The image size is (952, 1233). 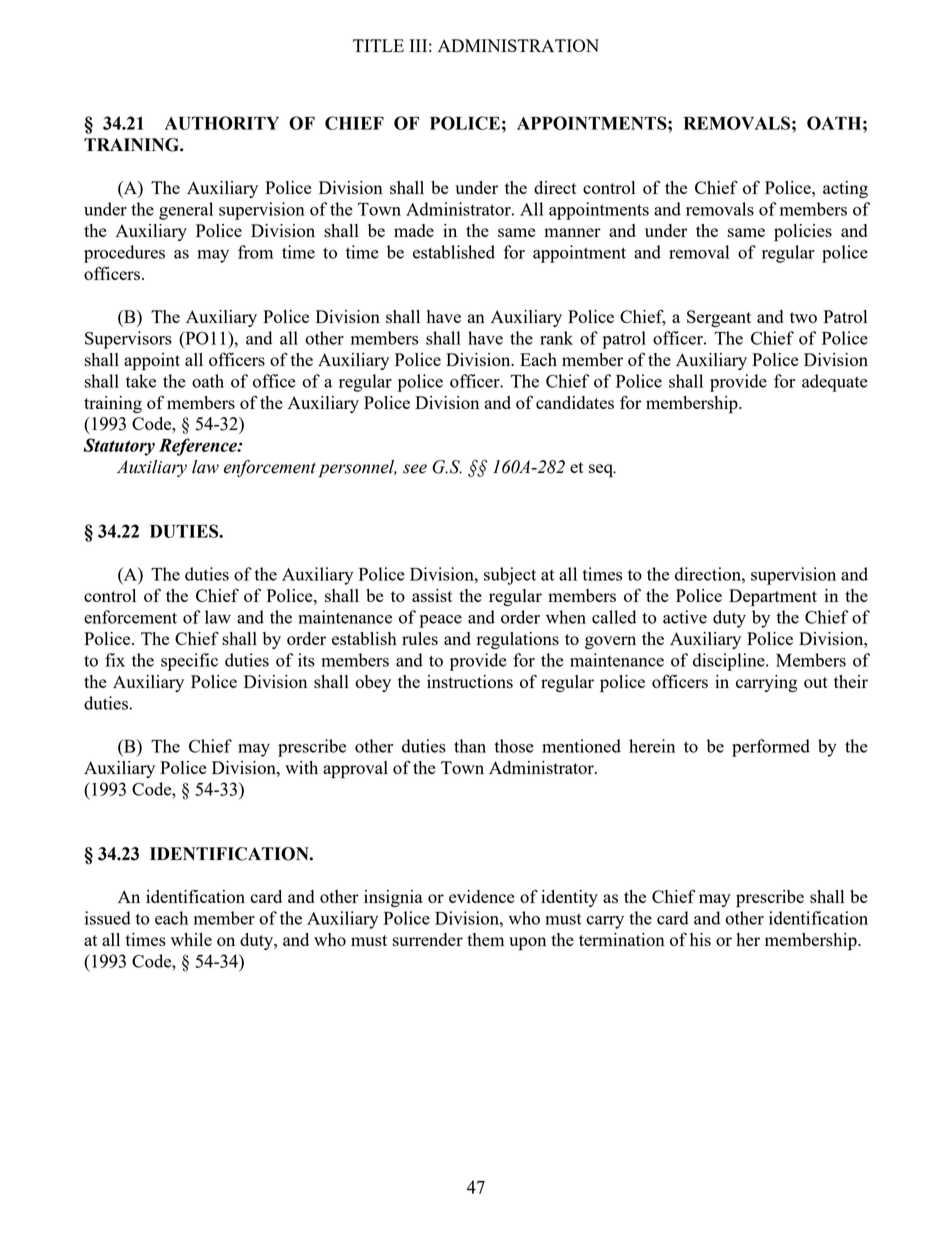 What do you see at coordinates (141, 381) in the screenshot?
I see `take` at bounding box center [141, 381].
